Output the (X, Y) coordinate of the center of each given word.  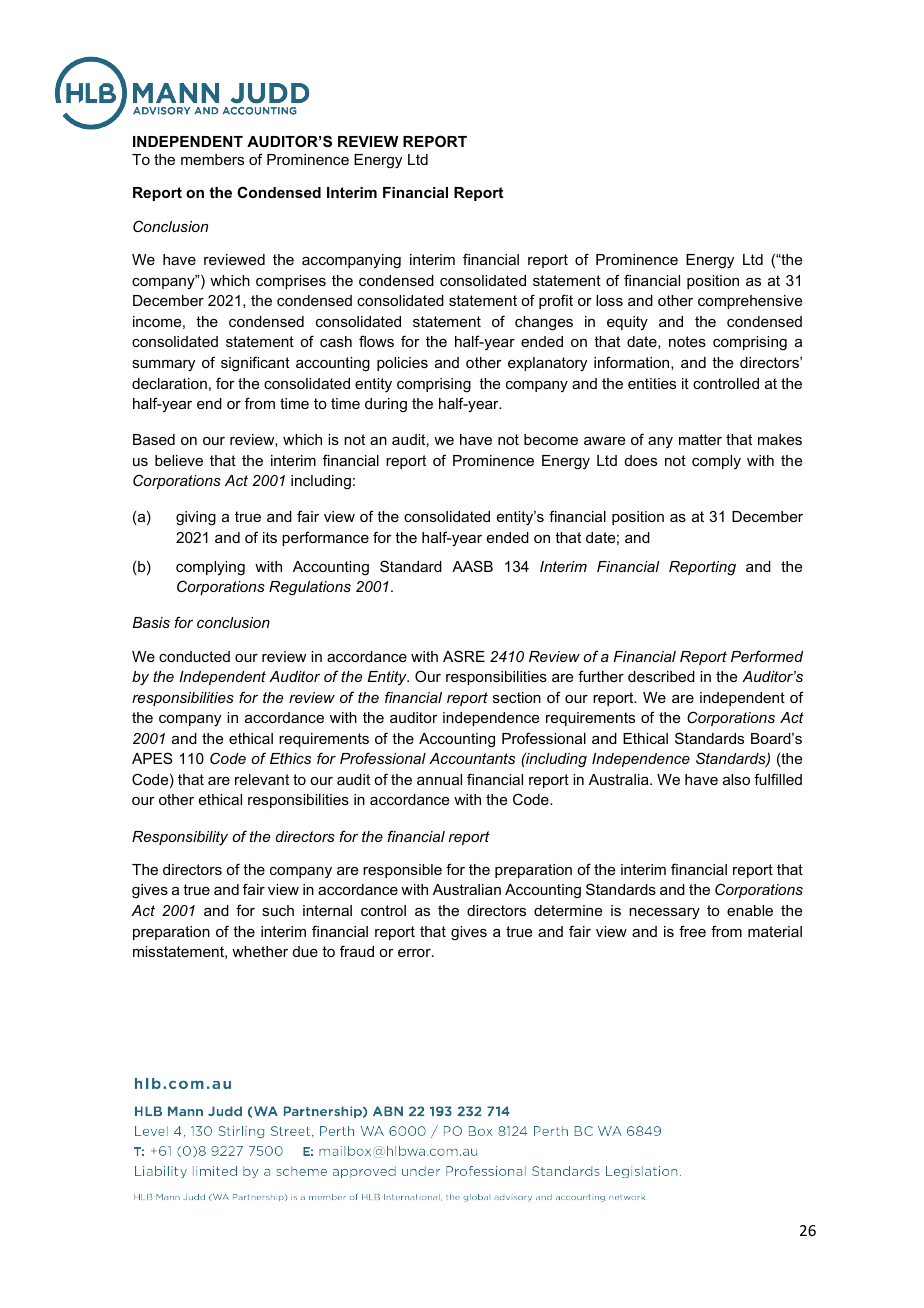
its (270, 537)
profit (556, 301)
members (212, 159)
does (641, 460)
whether (260, 951)
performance (325, 538)
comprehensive (750, 302)
